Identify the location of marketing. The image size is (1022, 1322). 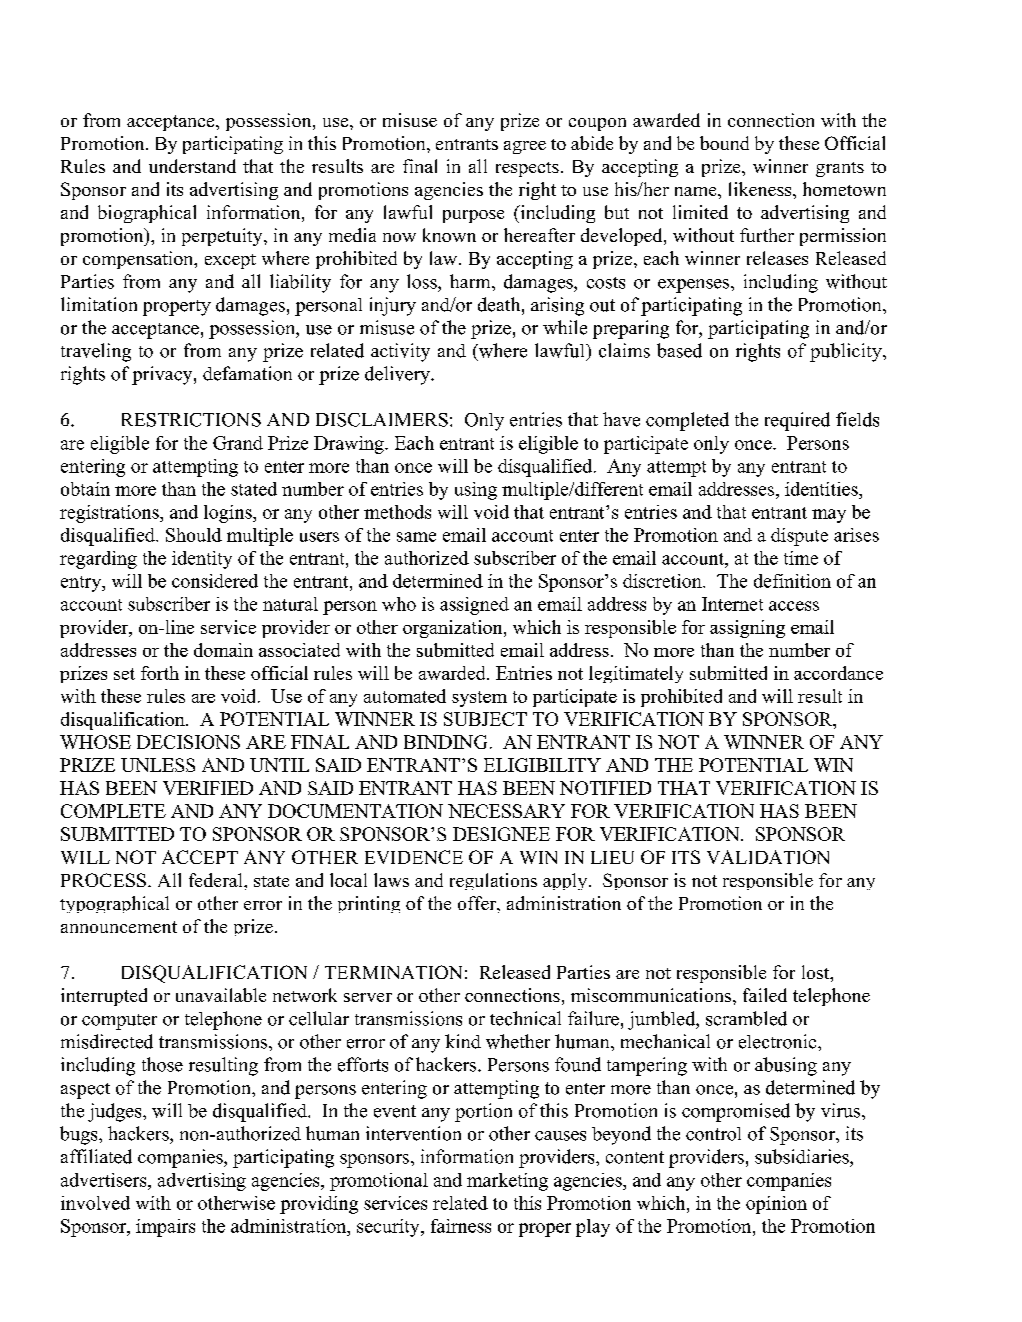
(507, 1182).
